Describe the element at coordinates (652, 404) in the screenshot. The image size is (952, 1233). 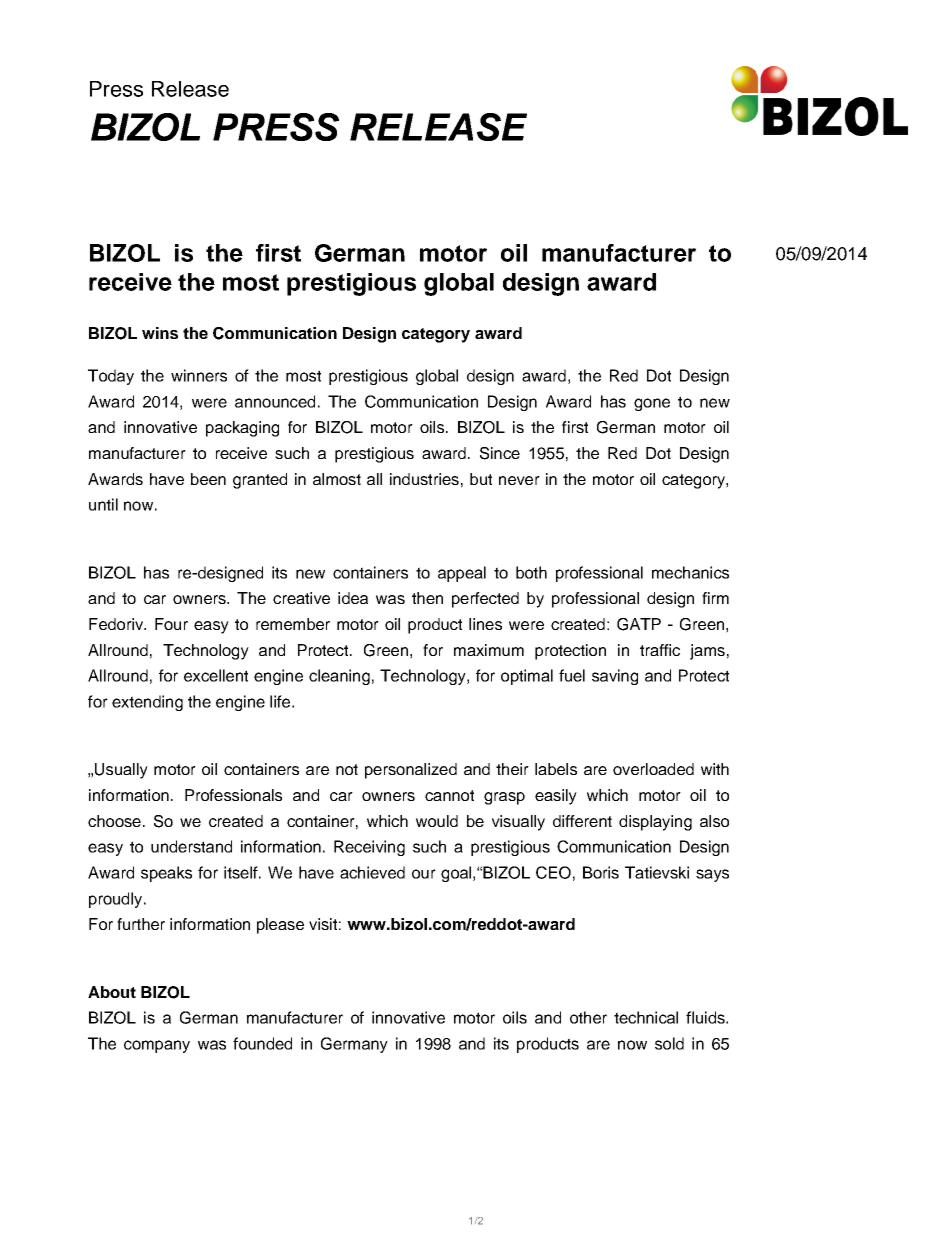
I see `gone` at that location.
